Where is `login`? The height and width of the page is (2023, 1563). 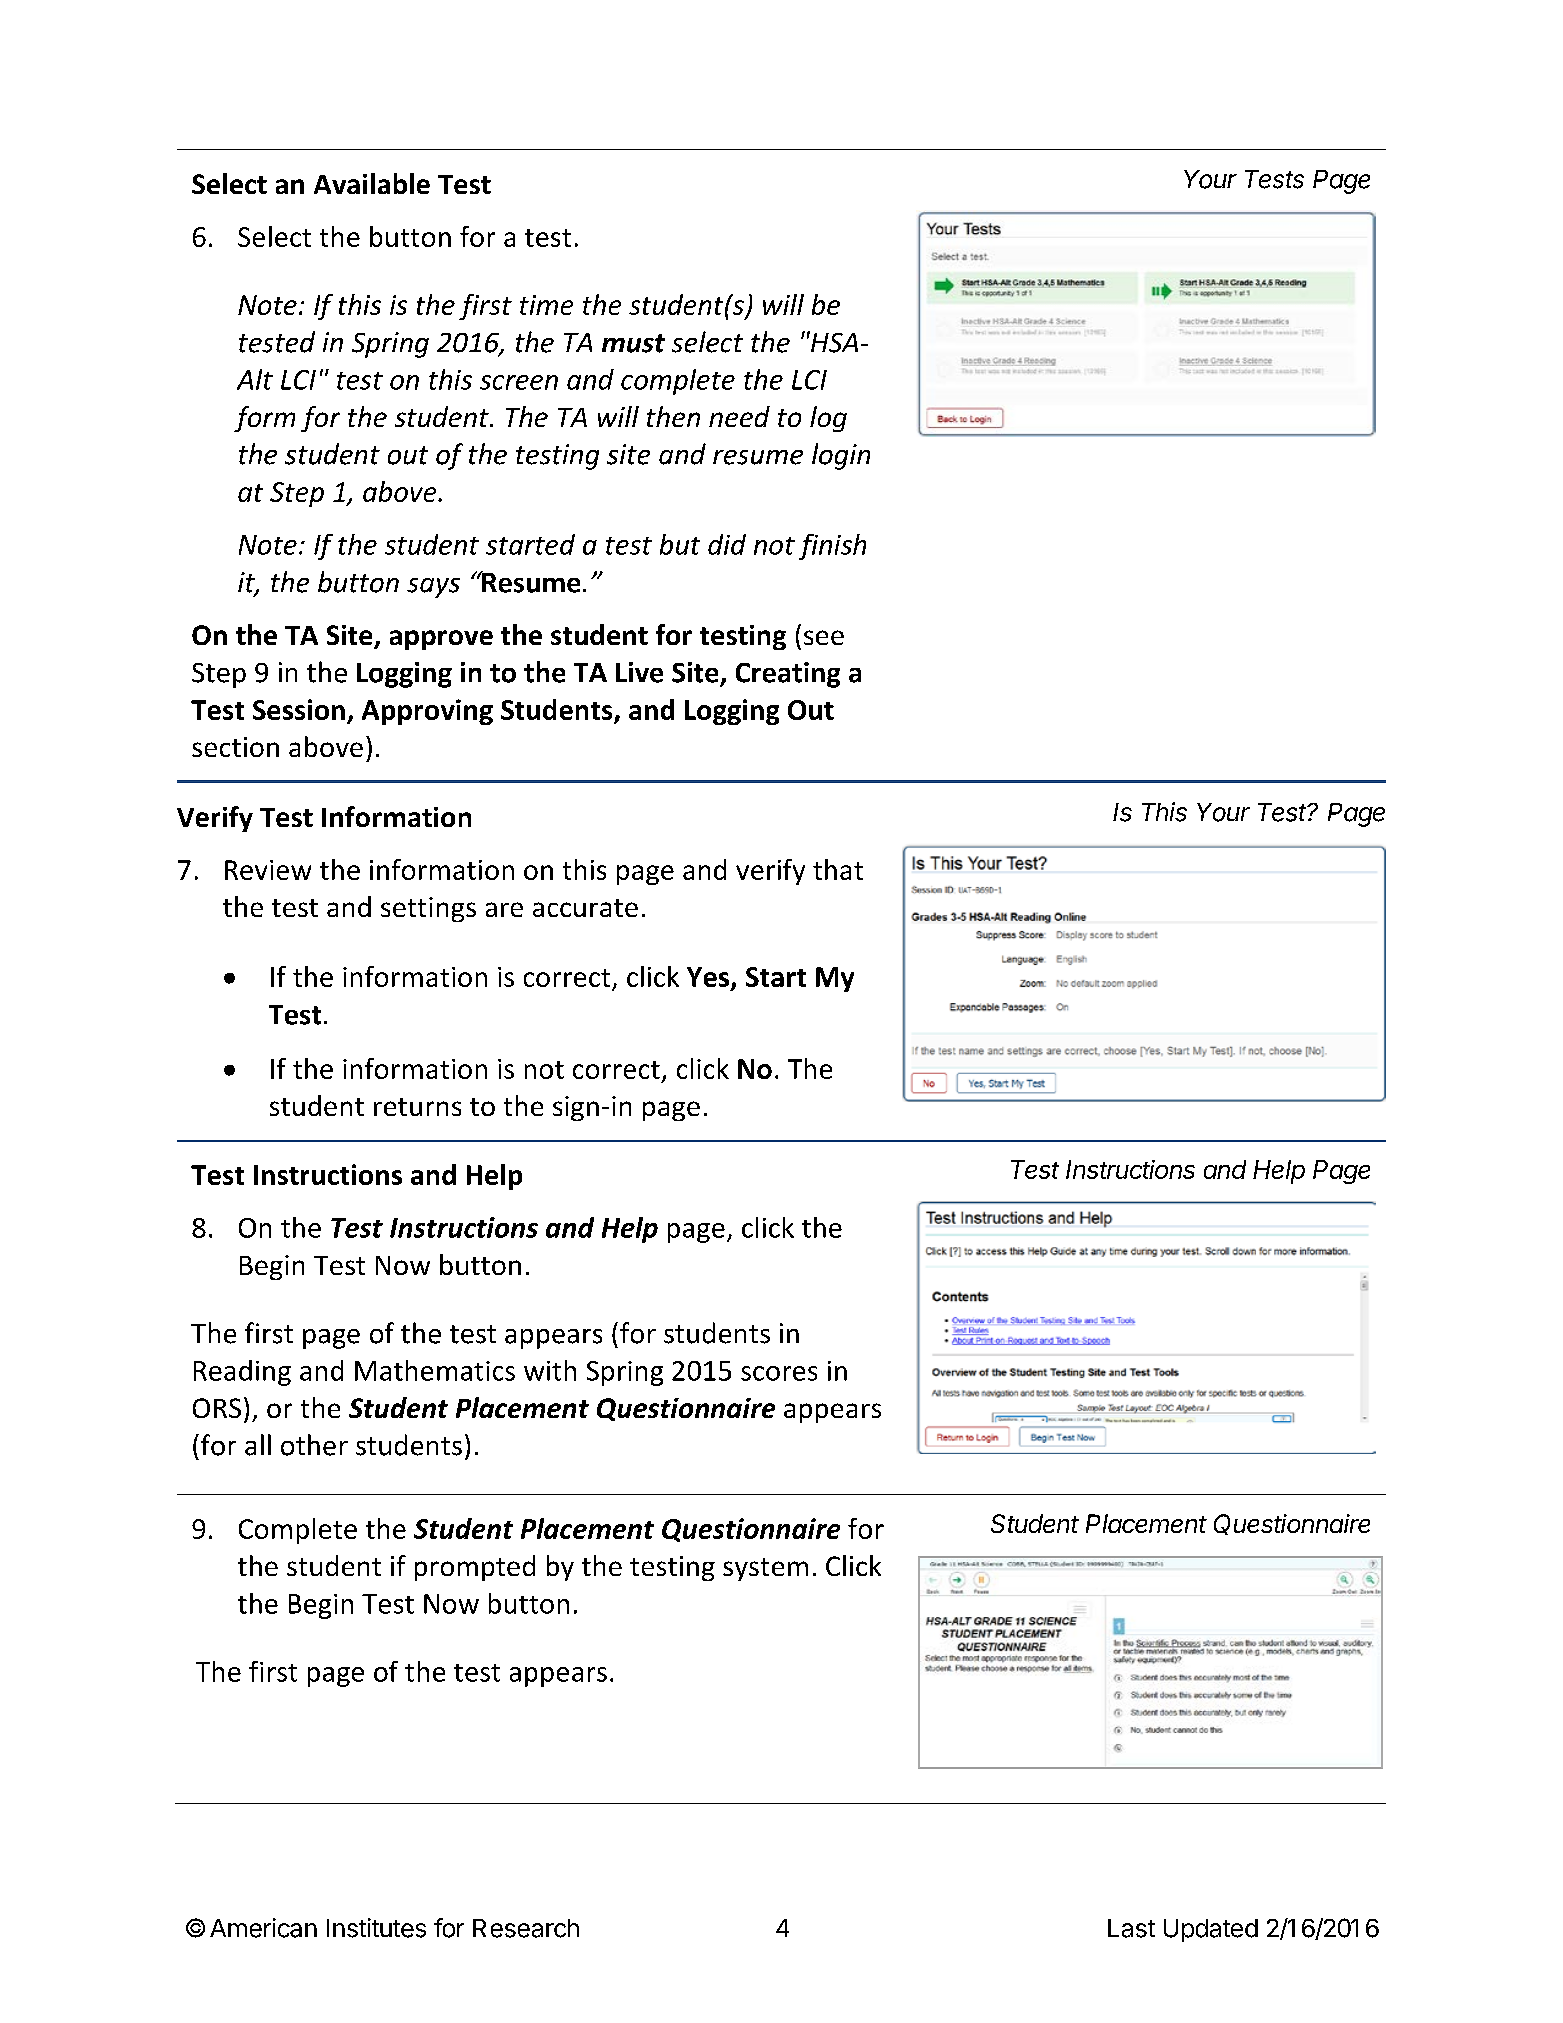
login is located at coordinates (841, 456).
